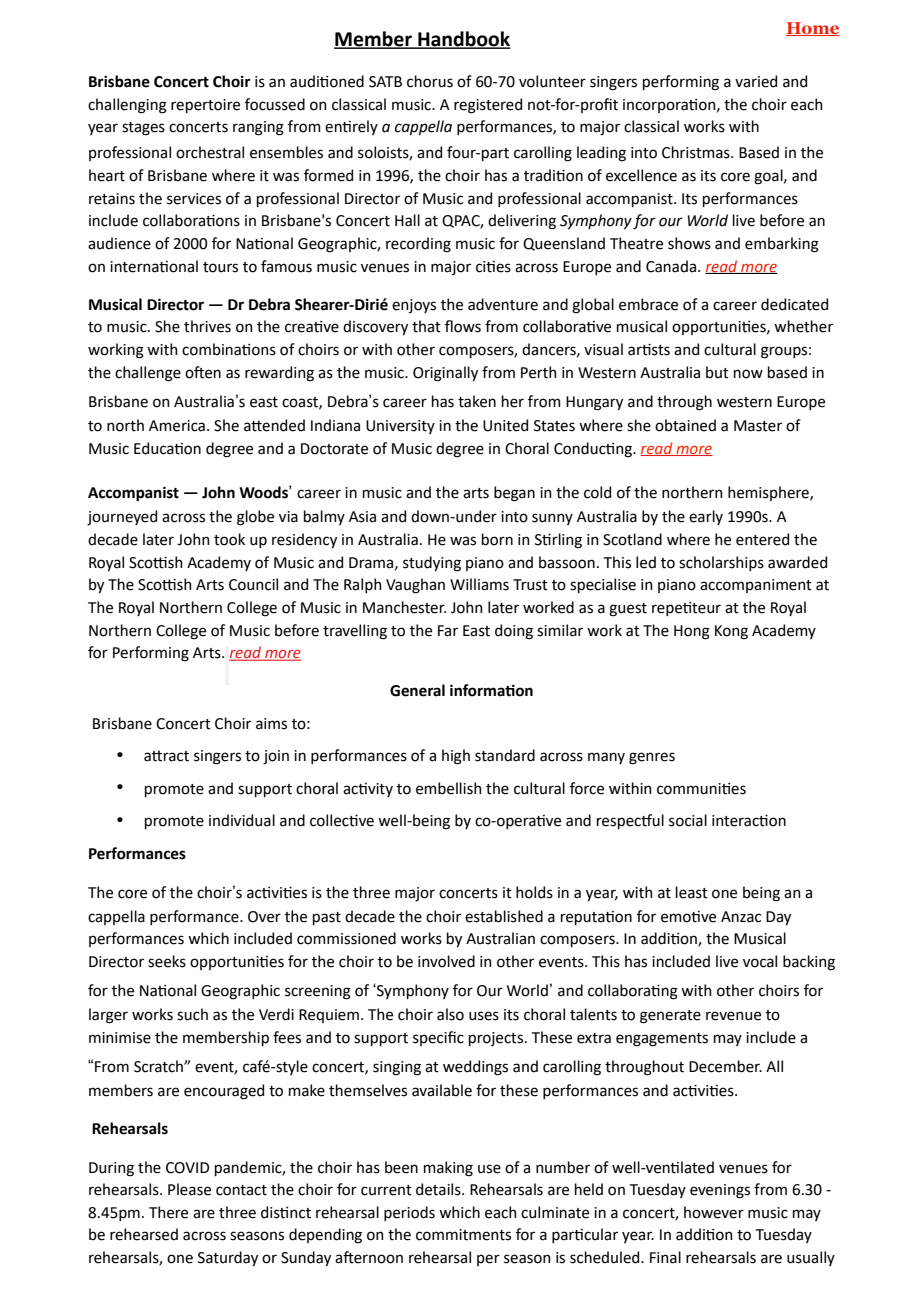 Image resolution: width=924 pixels, height=1308 pixels. What do you see at coordinates (741, 917) in the document?
I see `Anzac` at bounding box center [741, 917].
